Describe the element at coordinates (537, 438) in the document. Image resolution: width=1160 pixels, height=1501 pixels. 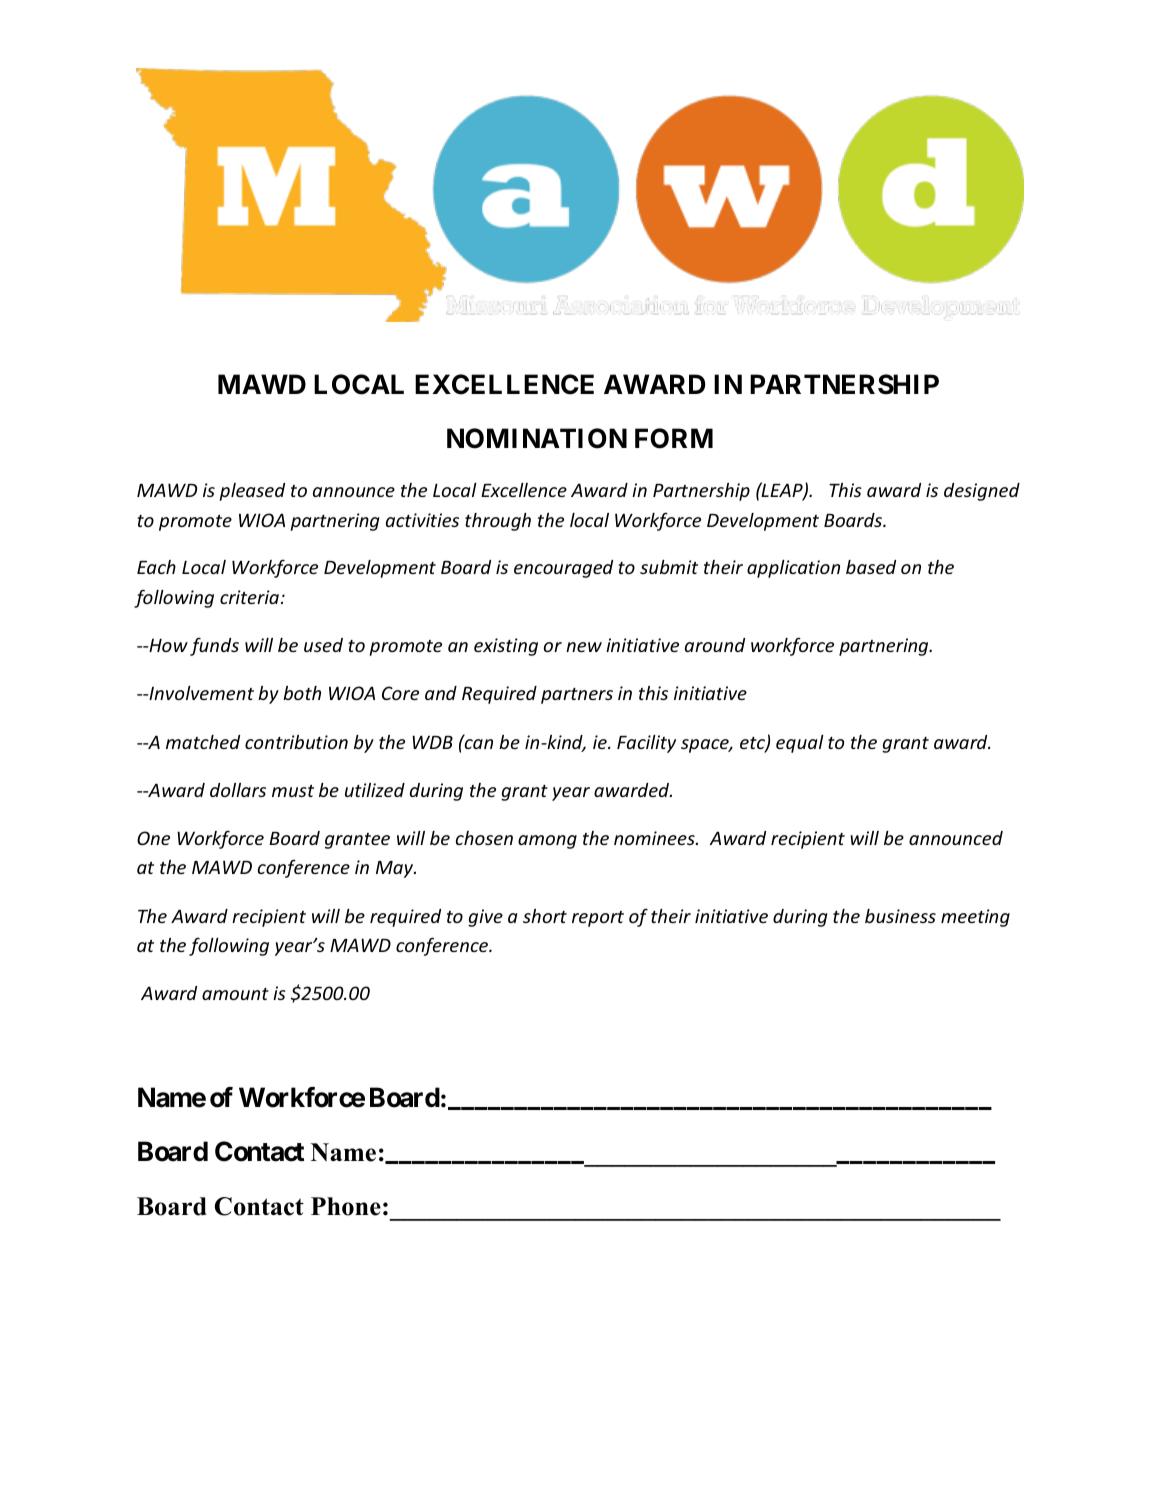
I see `NOMINATION` at that location.
